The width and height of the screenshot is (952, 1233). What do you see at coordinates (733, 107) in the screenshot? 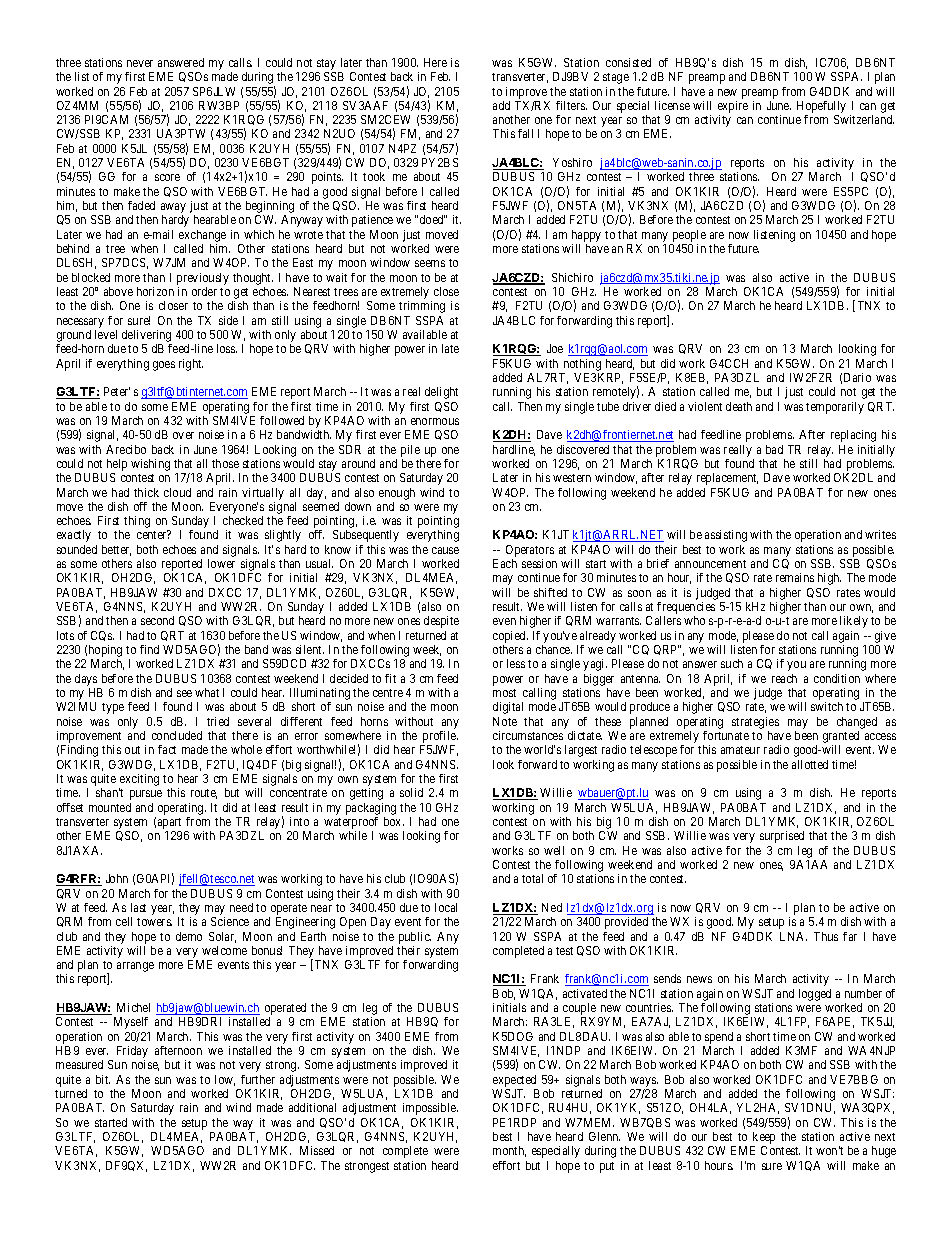
I see `expire` at bounding box center [733, 107].
